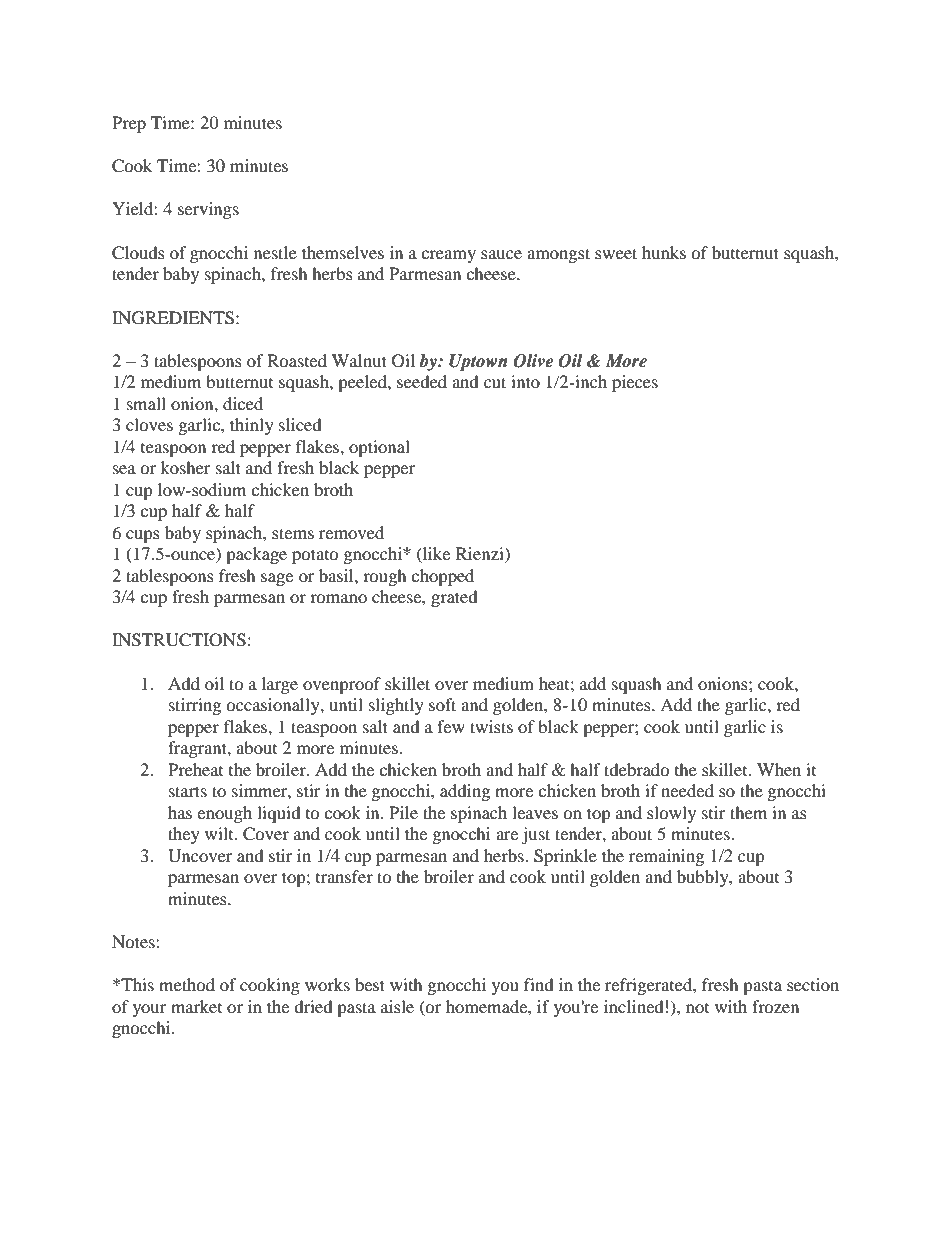 The height and width of the image is (1233, 952). I want to click on INGREDIENTS, so click(173, 318).
